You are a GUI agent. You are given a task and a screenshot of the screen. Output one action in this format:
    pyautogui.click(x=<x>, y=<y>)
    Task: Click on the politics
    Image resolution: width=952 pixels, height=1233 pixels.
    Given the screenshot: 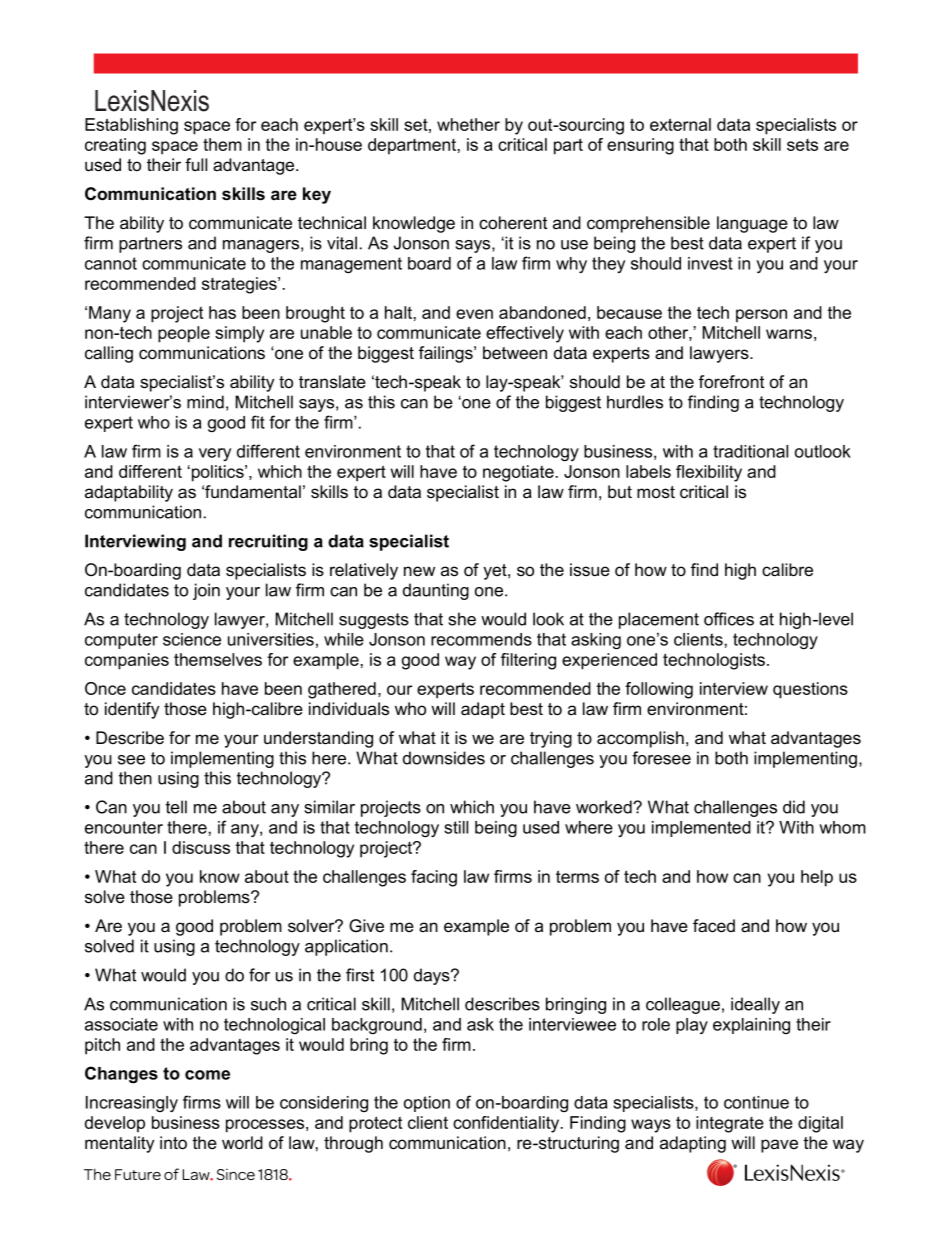 What is the action you would take?
    pyautogui.click(x=217, y=473)
